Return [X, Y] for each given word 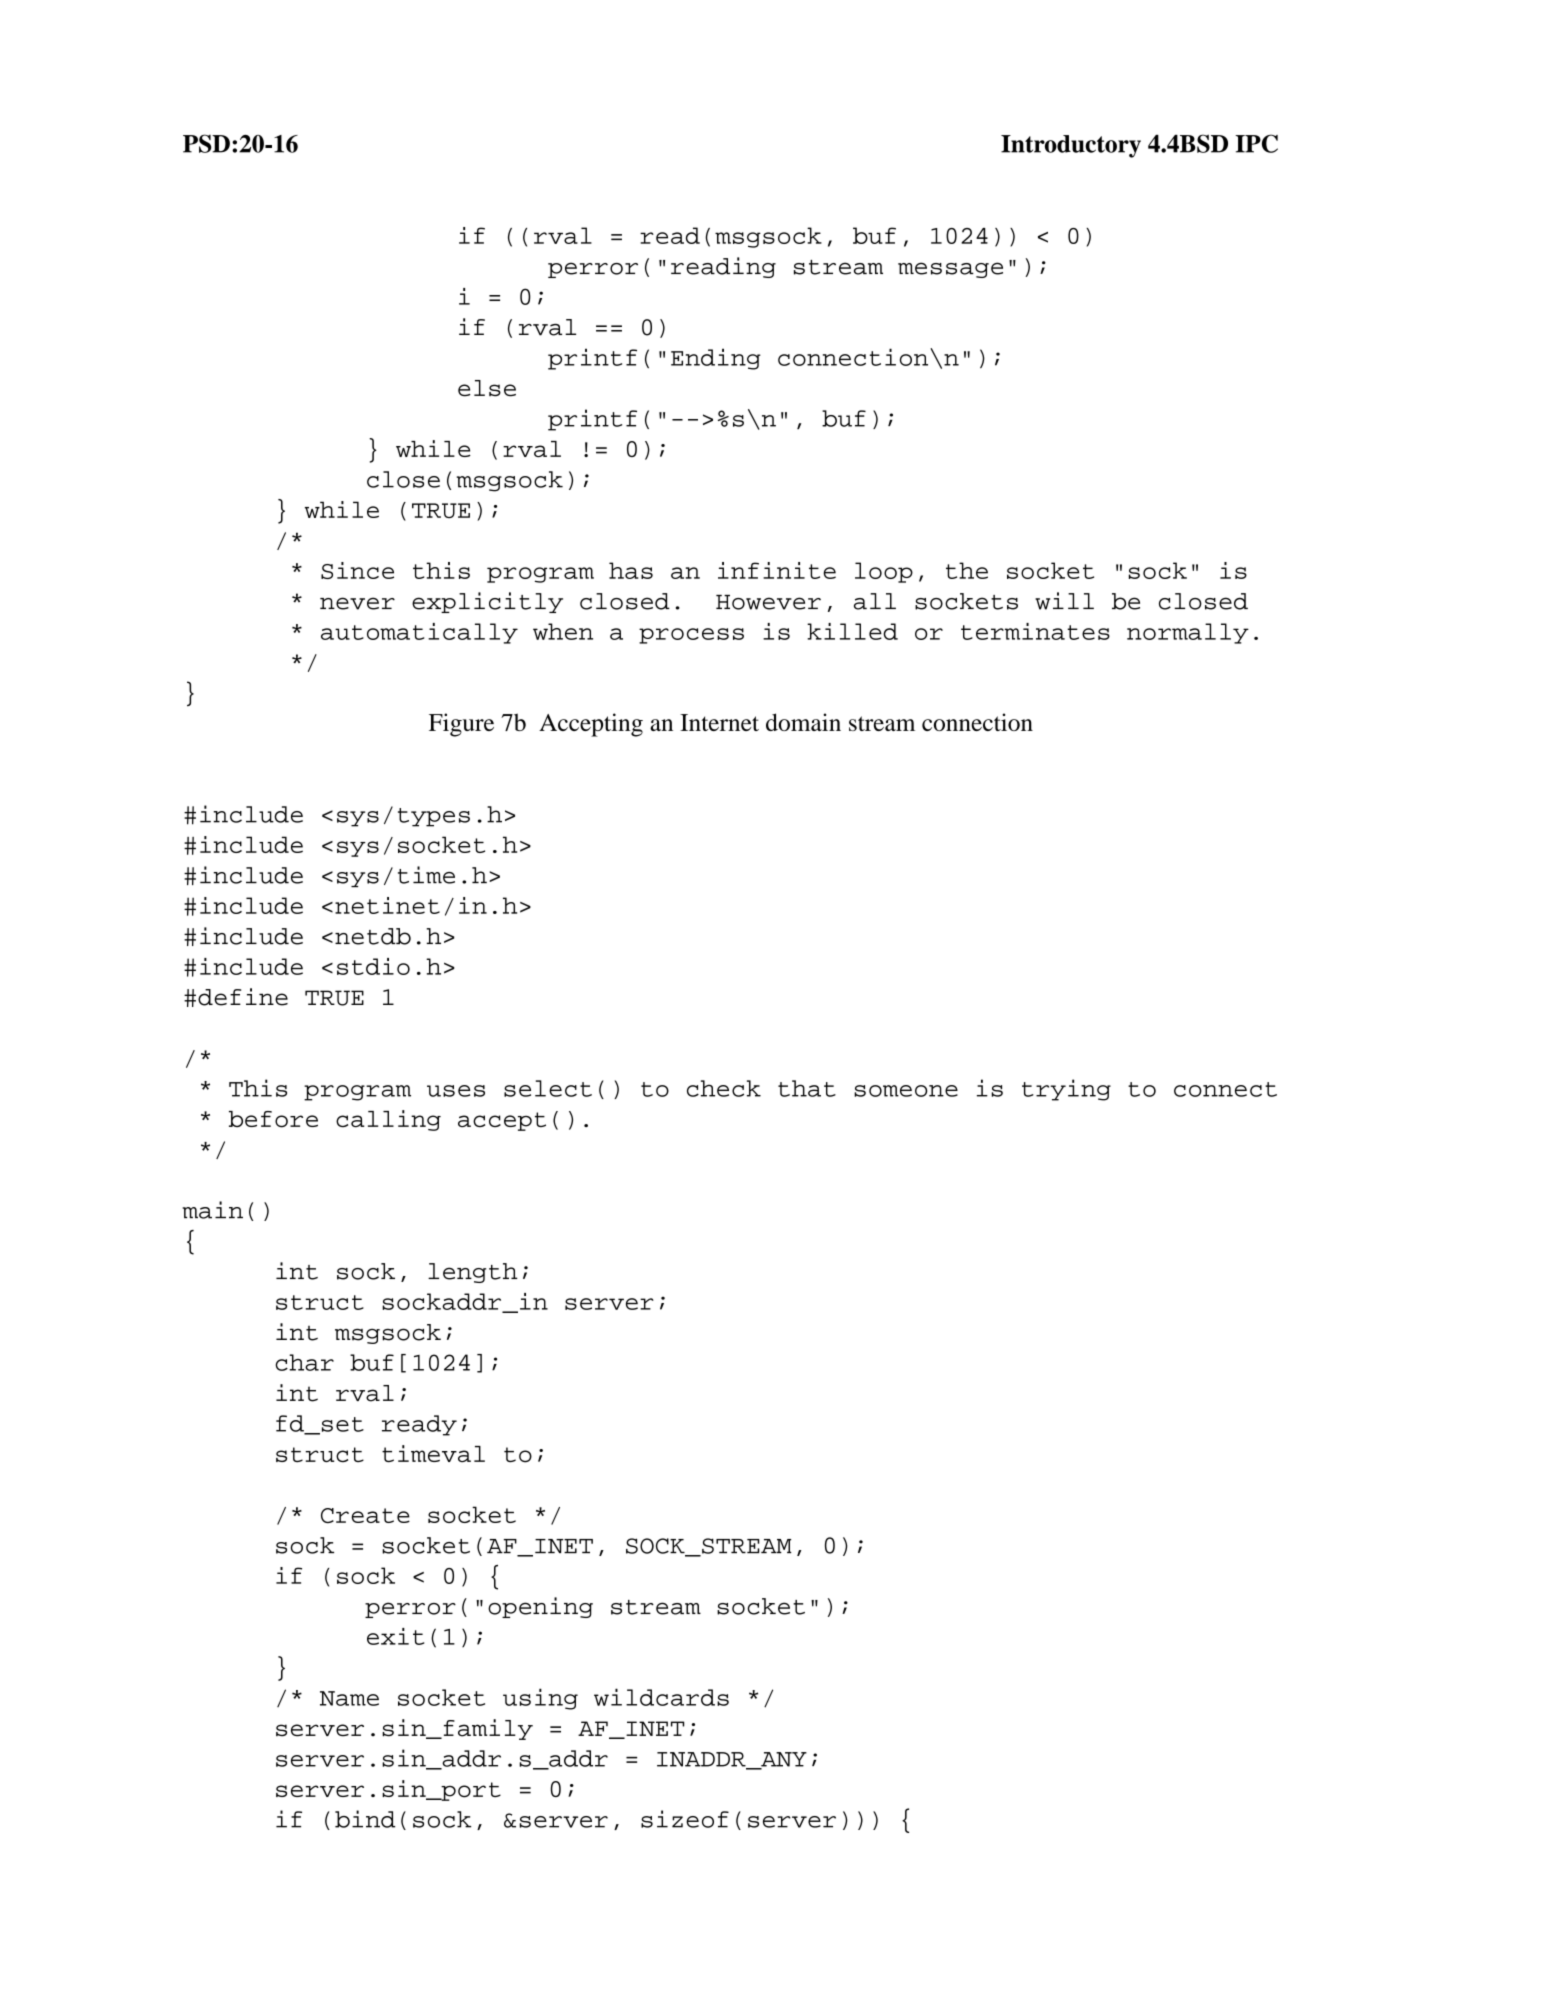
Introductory [1071, 146]
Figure [461, 725]
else [487, 388]
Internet [719, 722]
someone [906, 1091]
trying [1066, 1090]
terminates [1035, 631]
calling [388, 1120]
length [473, 1273]
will [1064, 601]
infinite [777, 570]
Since [357, 570]
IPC [1256, 143]
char [305, 1362]
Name [349, 1698]
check [724, 1088]
